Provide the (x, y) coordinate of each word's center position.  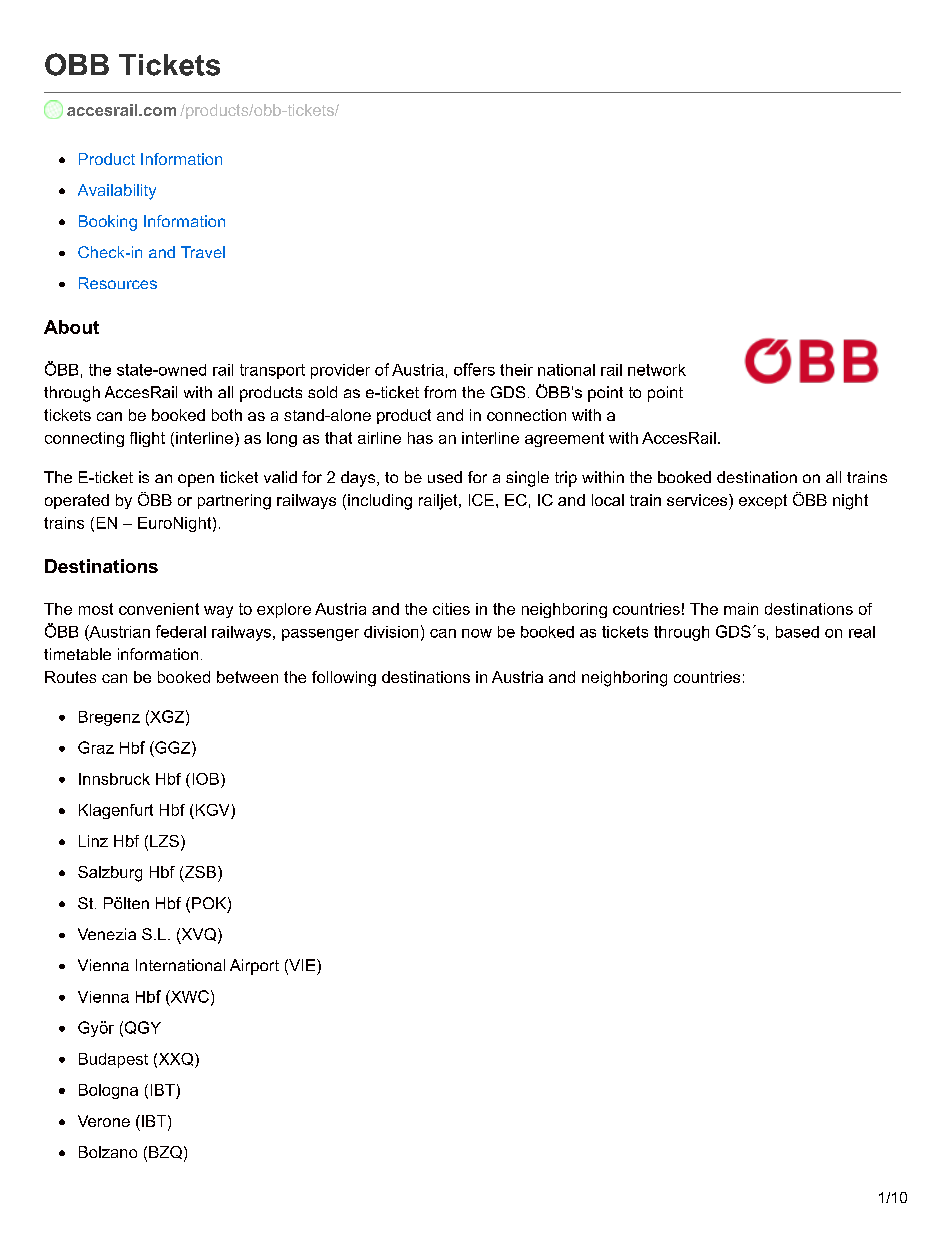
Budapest (113, 1060)
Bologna (108, 1091)
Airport (254, 967)
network (657, 370)
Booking (108, 223)
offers (474, 369)
